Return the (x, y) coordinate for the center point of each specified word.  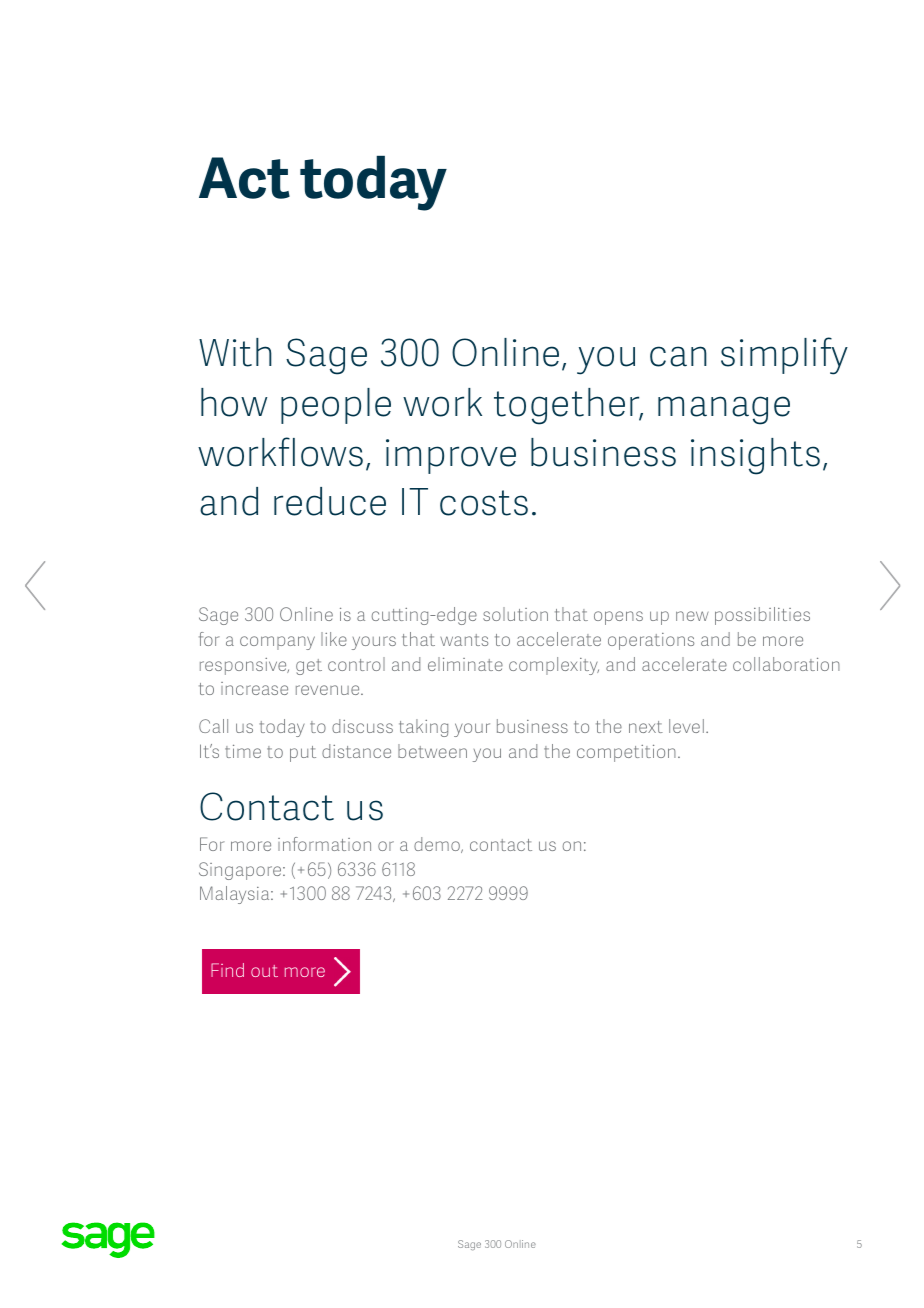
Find (227, 970)
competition (626, 753)
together (568, 406)
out (264, 971)
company (277, 643)
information (324, 844)
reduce (330, 501)
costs (484, 503)
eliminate (465, 664)
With (235, 352)
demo (438, 845)
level (686, 726)
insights (755, 456)
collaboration (786, 664)
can (678, 356)
